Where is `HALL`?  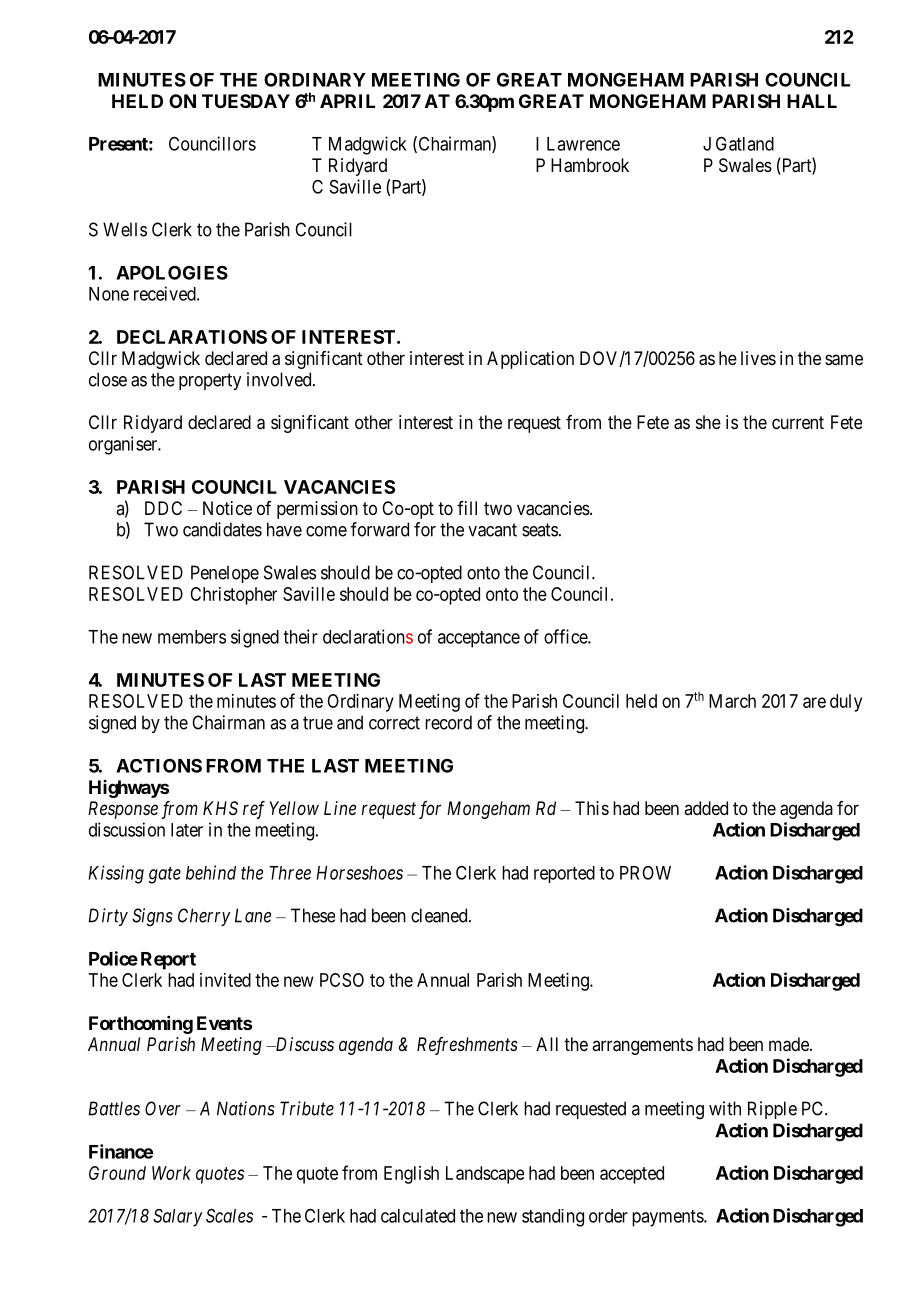 HALL is located at coordinates (812, 101).
